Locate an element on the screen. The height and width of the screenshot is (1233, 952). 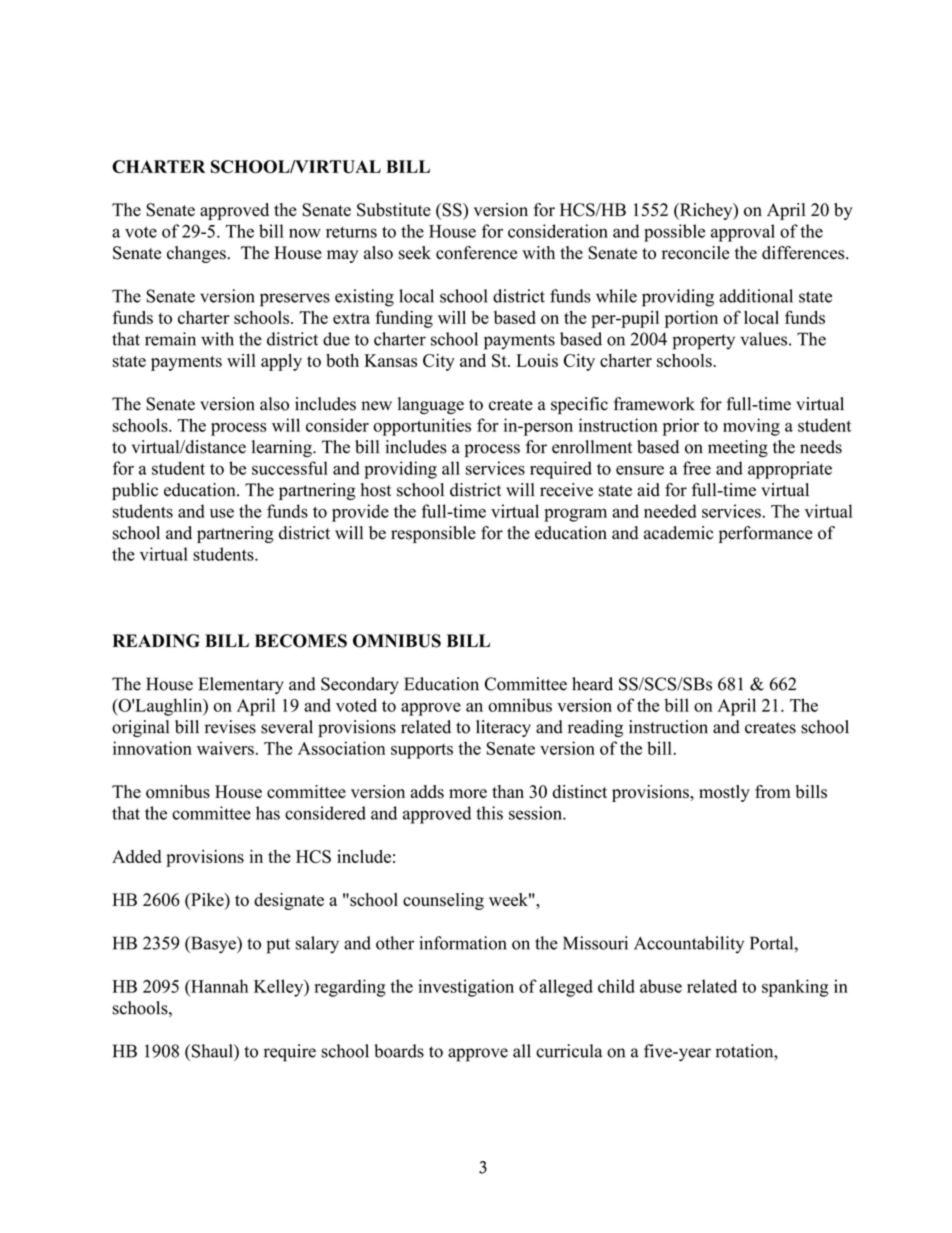
BECOMES is located at coordinates (301, 641).
